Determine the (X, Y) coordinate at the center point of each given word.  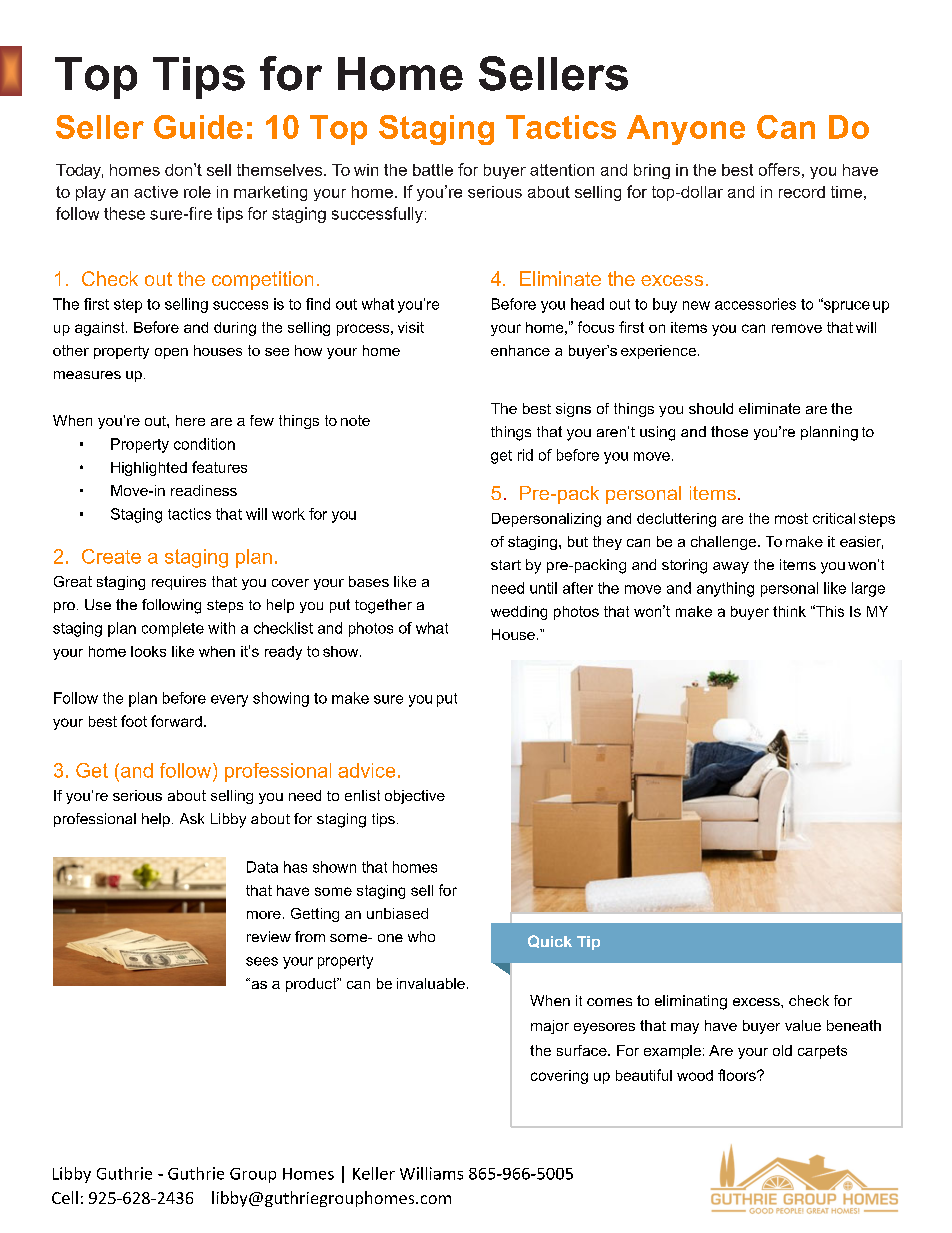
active (156, 192)
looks (148, 651)
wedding (519, 613)
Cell (65, 1197)
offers (779, 169)
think (789, 611)
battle (433, 170)
